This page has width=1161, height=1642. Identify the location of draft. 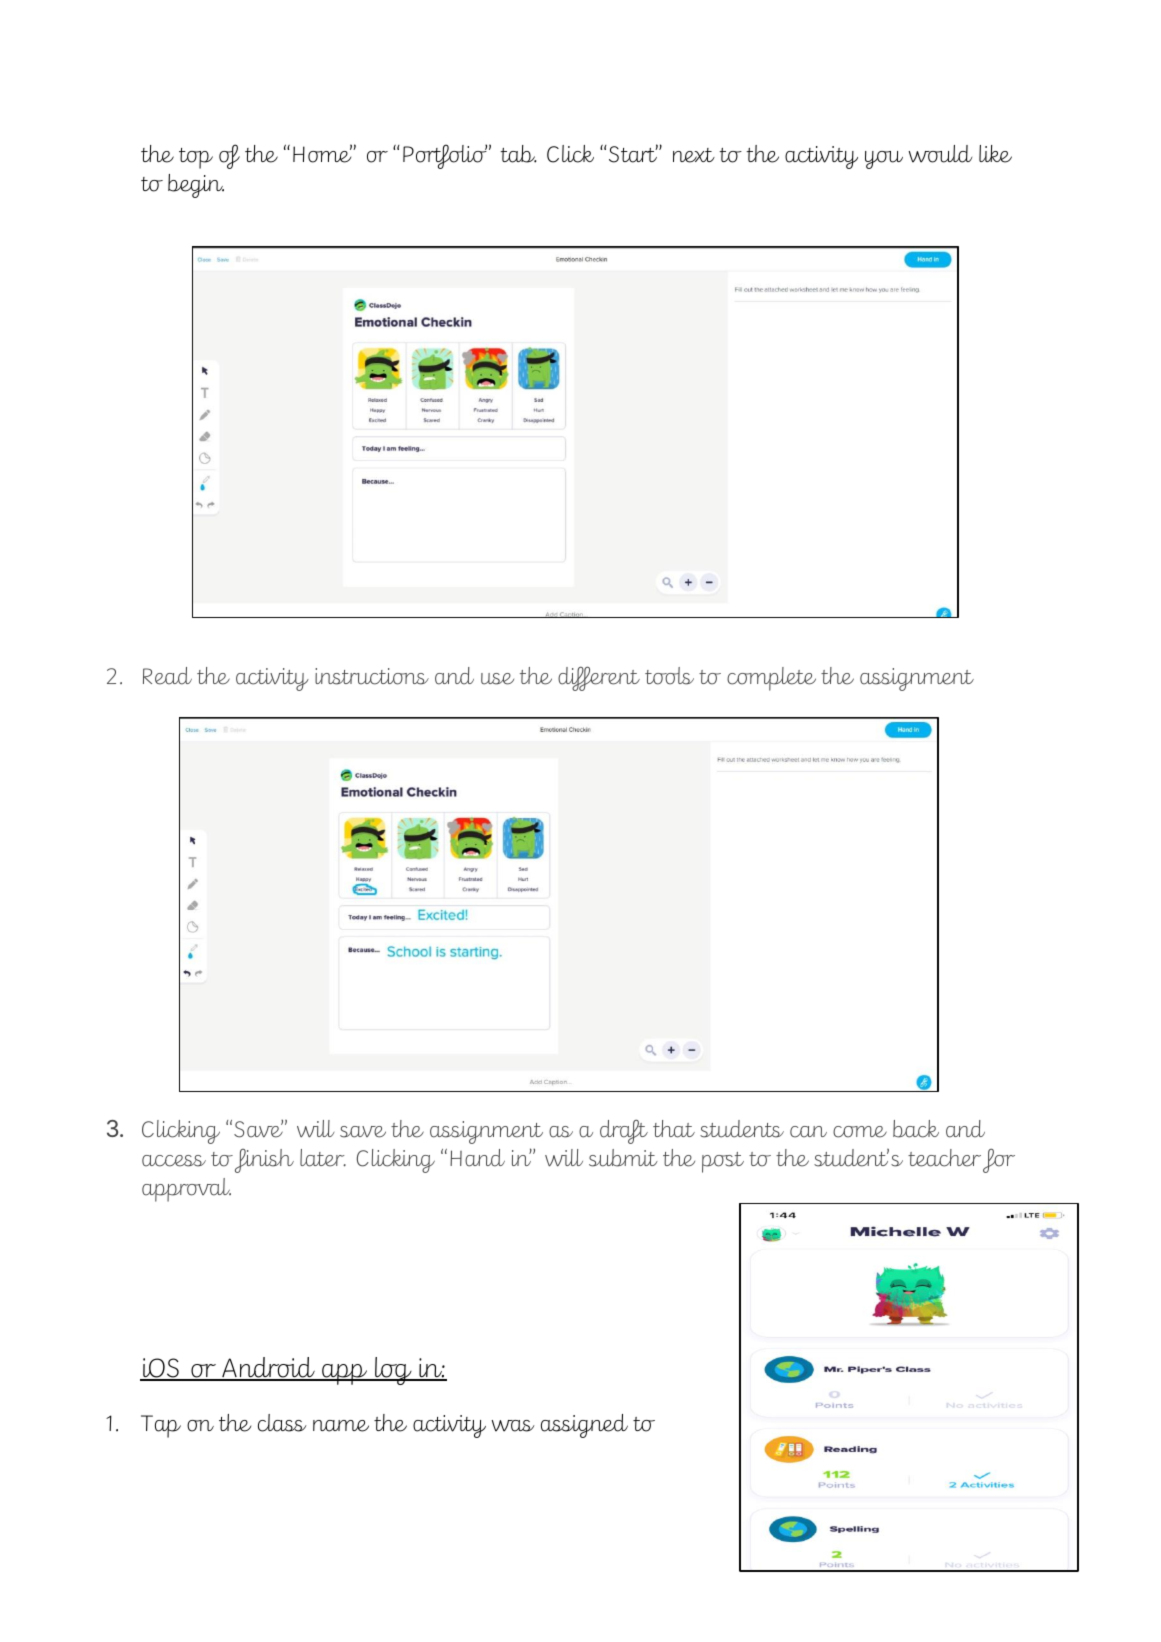
(624, 1131).
